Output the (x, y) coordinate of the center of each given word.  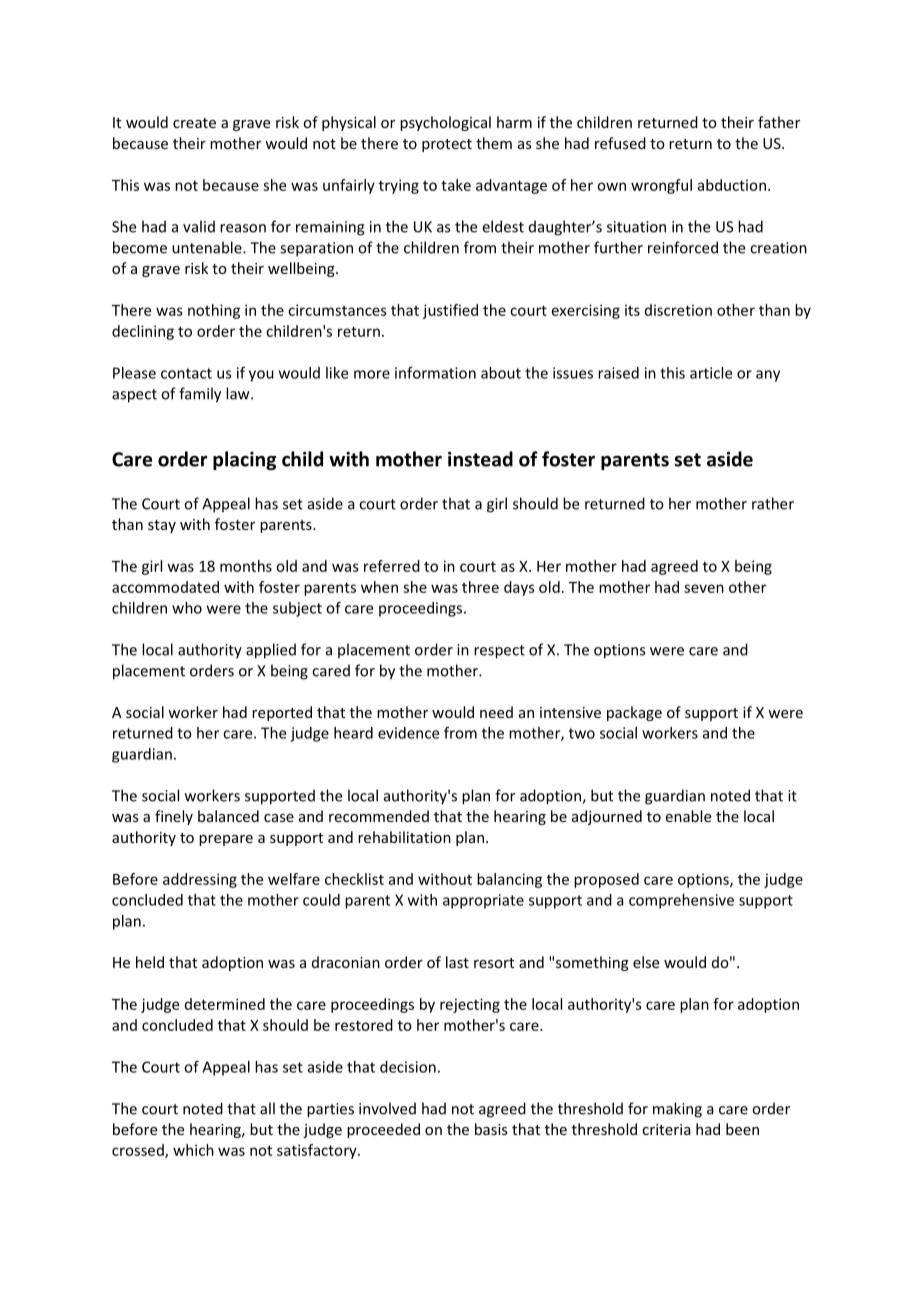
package (634, 713)
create (194, 123)
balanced (228, 816)
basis (491, 1129)
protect (447, 145)
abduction (732, 185)
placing (244, 460)
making (677, 1110)
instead (480, 459)
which (193, 1150)
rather (773, 503)
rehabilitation (404, 837)
